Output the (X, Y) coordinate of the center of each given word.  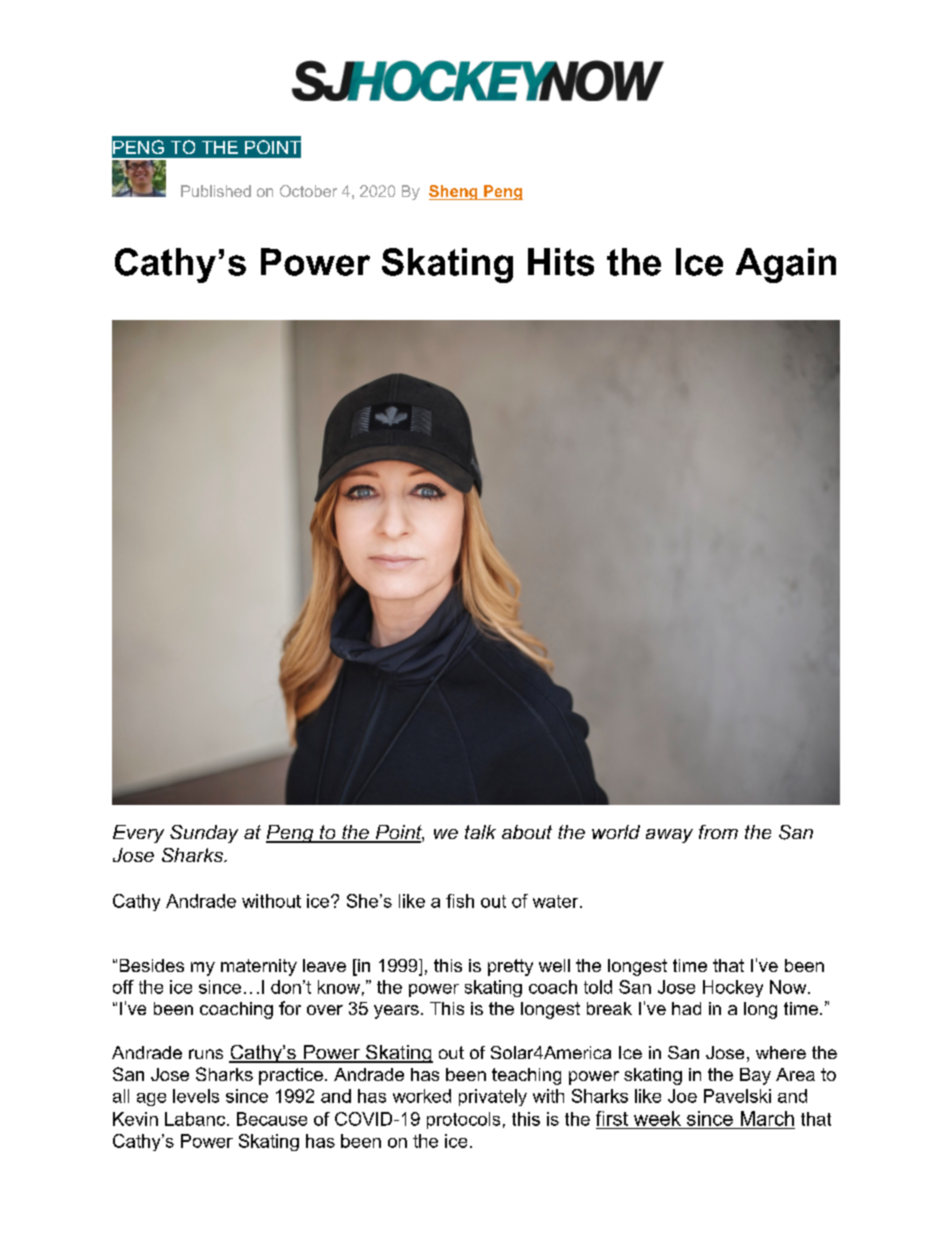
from (718, 832)
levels (196, 1096)
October (308, 191)
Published (216, 191)
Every (138, 834)
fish (460, 901)
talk (480, 832)
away (669, 836)
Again (786, 265)
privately (493, 1097)
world (616, 832)
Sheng (454, 192)
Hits (561, 262)
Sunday (204, 834)
